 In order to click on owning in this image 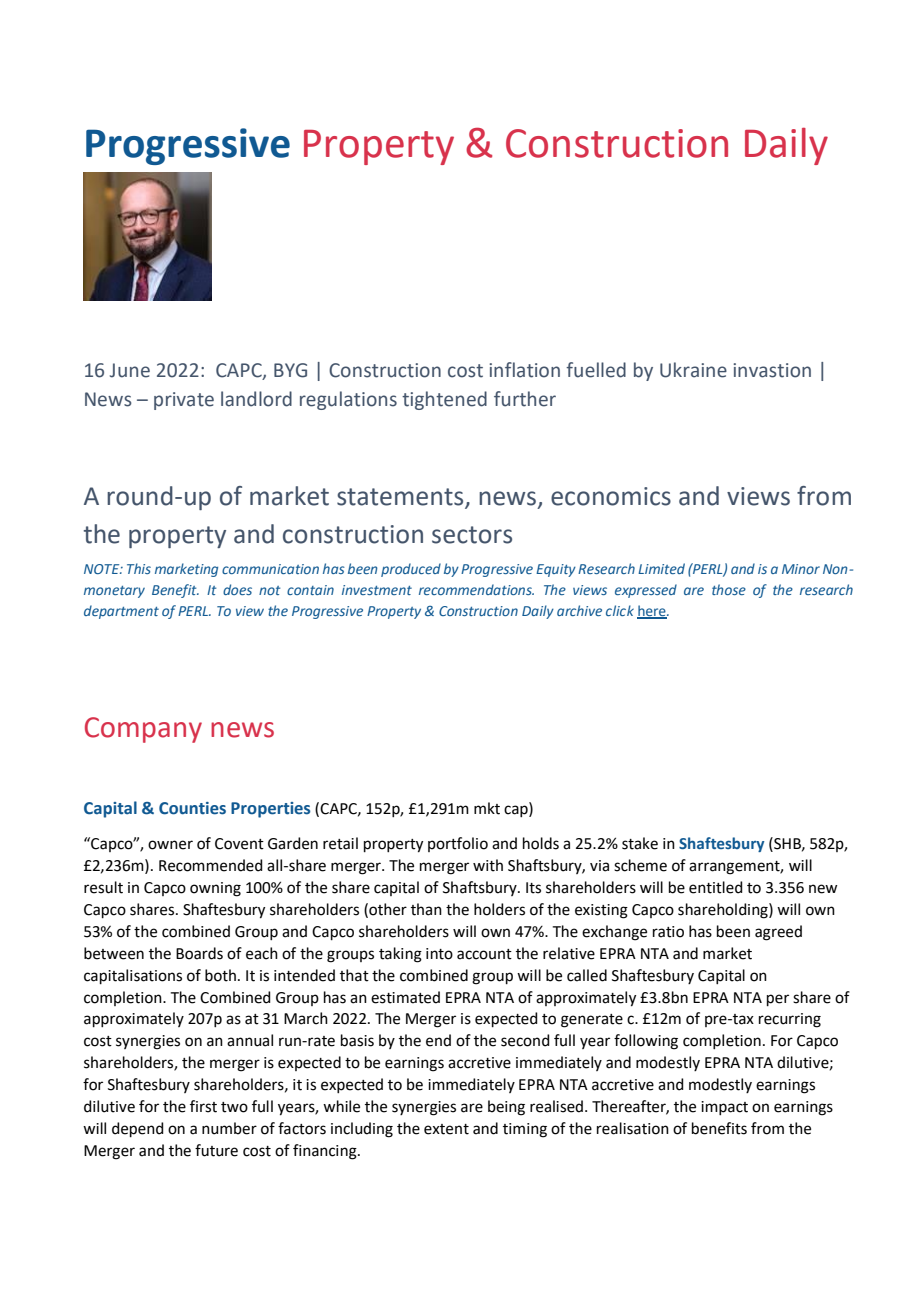, I will do `click(215, 889)`.
